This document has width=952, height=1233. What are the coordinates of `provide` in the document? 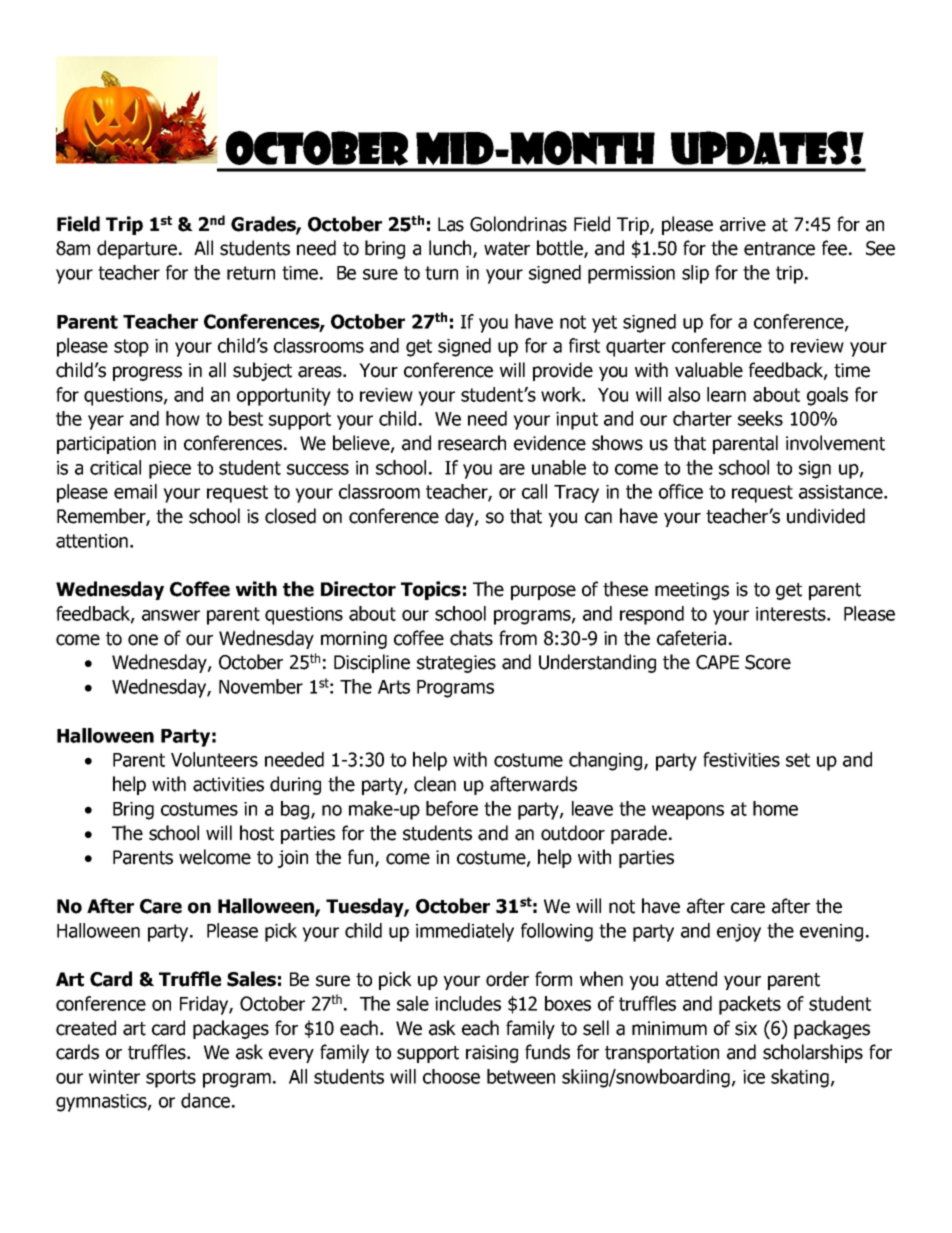 It's located at (563, 371).
